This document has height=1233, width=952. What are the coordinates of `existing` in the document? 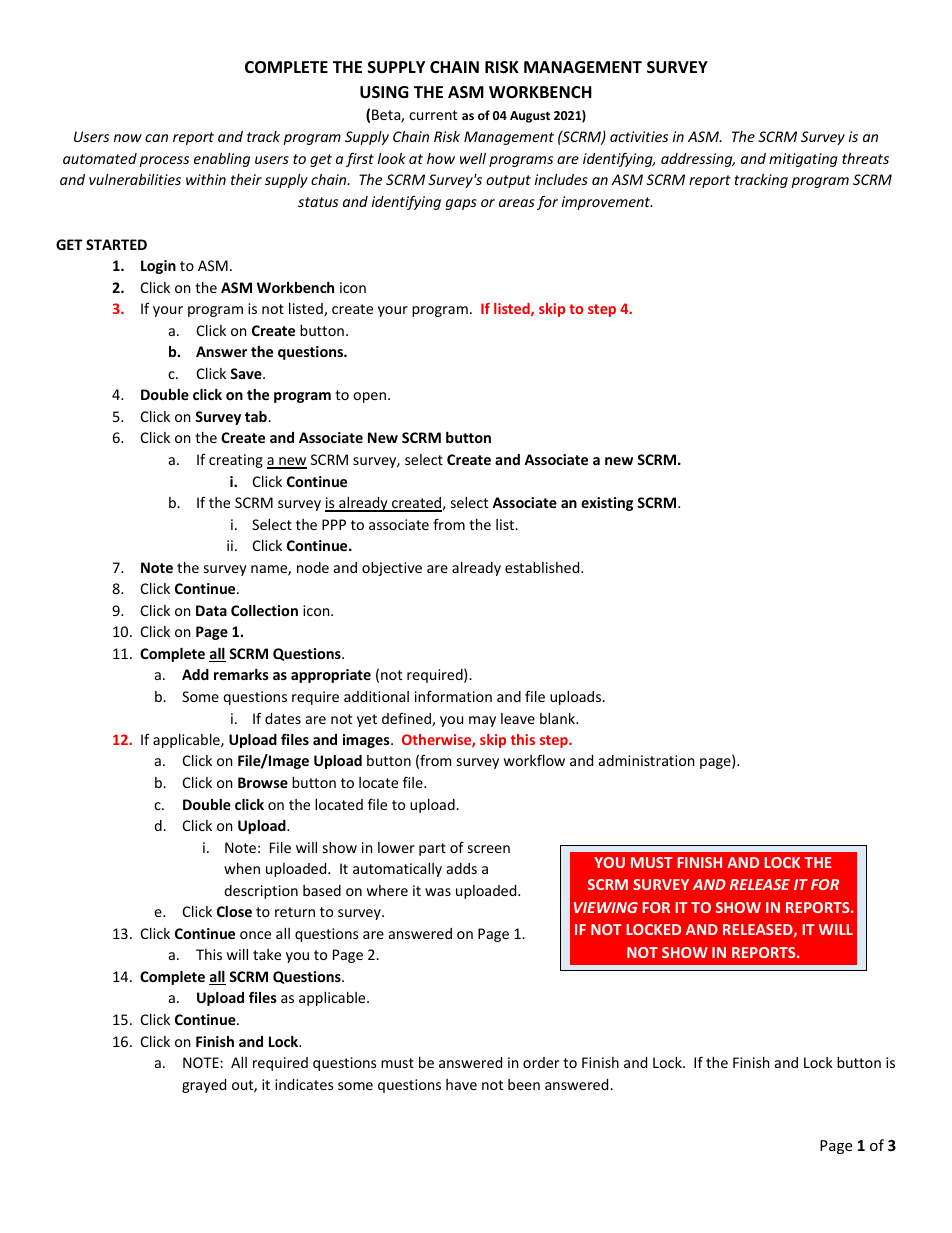 It's located at (607, 504).
